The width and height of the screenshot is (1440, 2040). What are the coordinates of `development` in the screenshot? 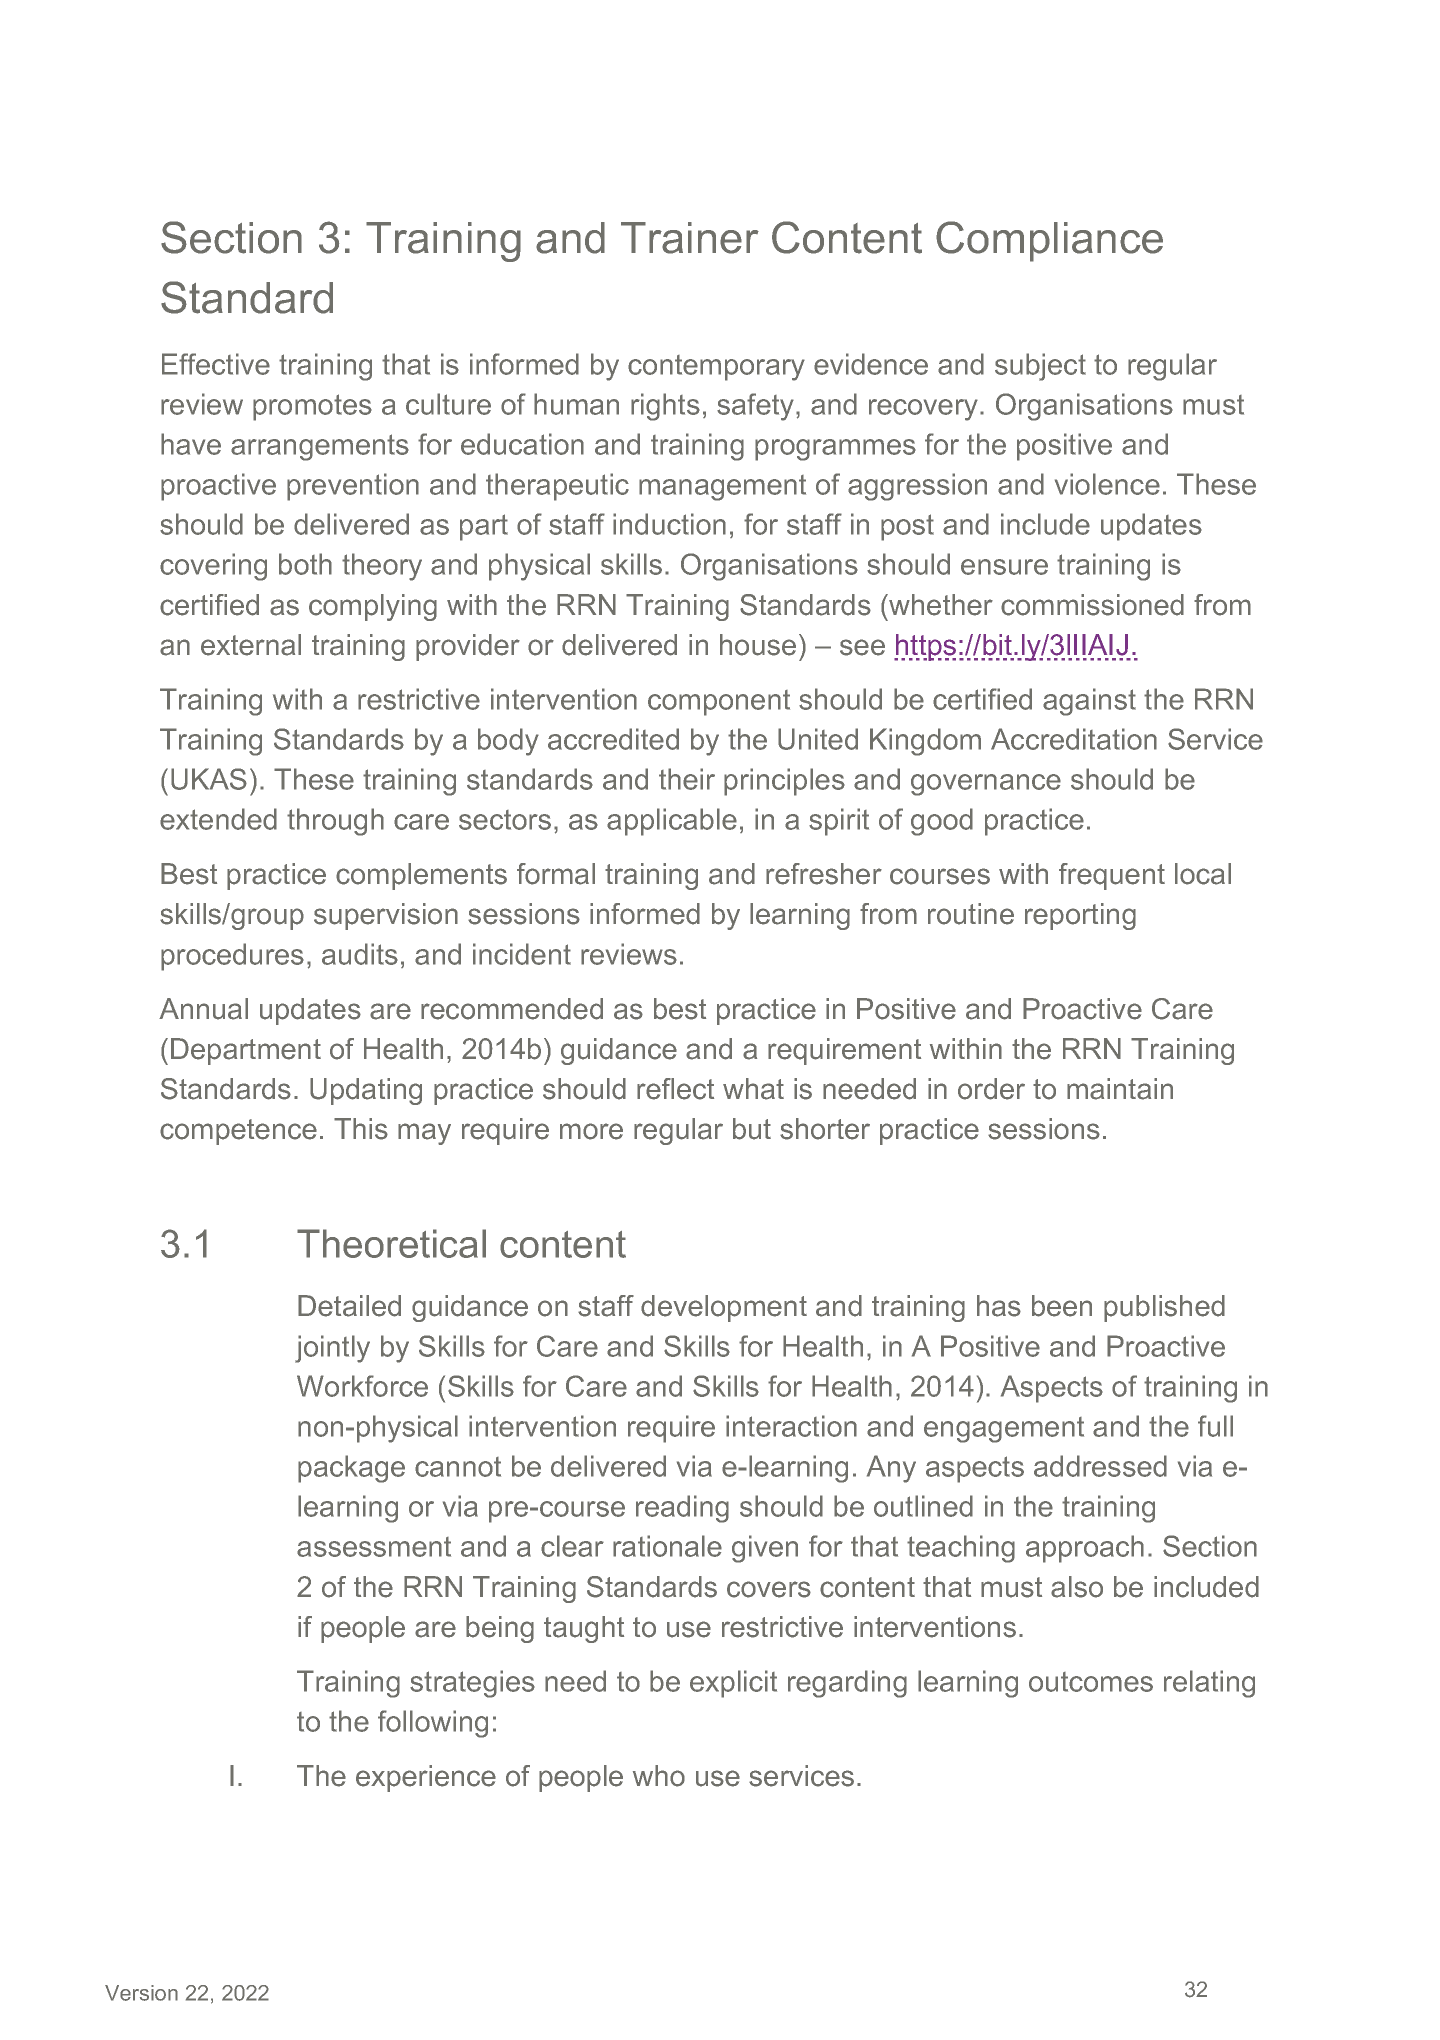 It's located at (724, 1308).
